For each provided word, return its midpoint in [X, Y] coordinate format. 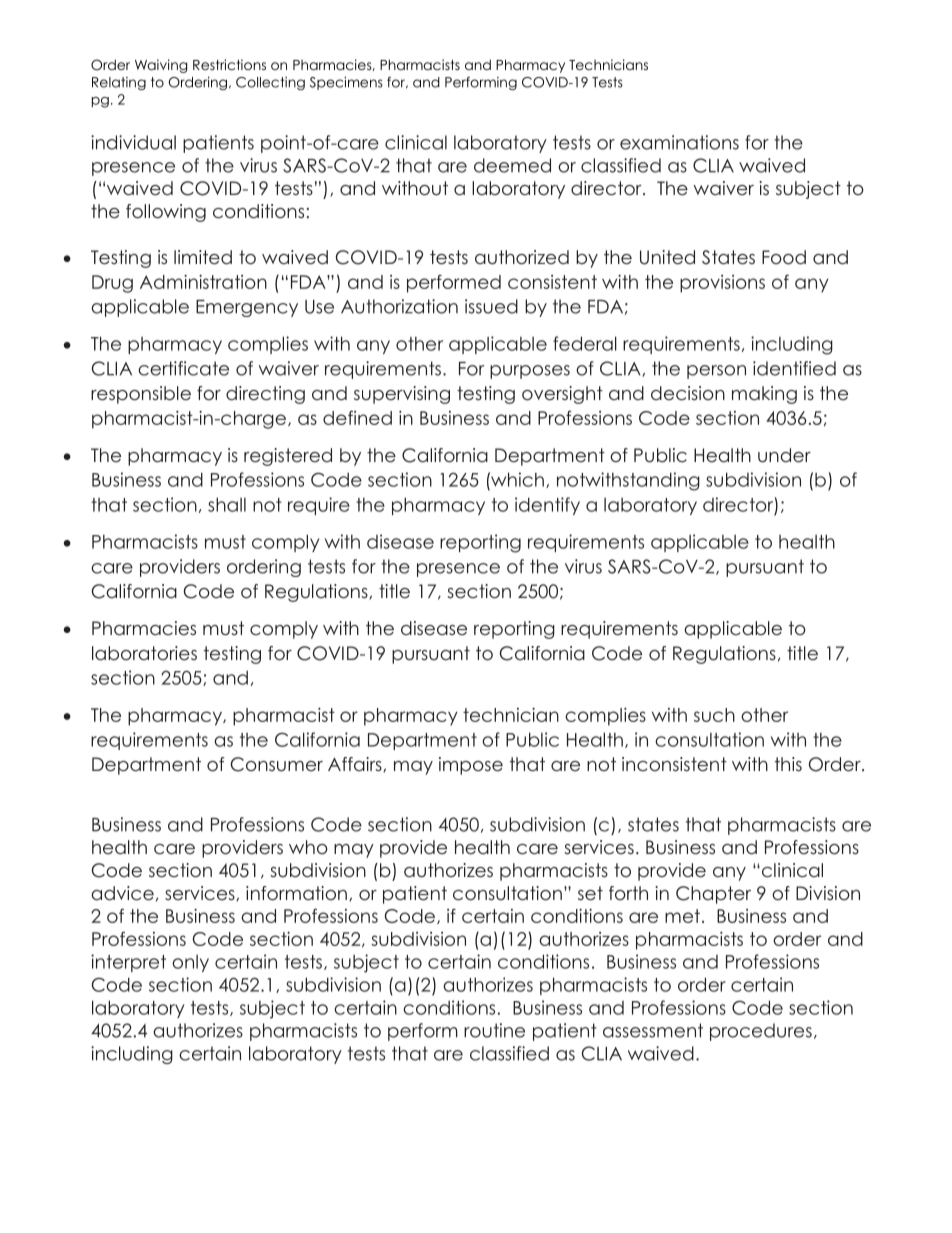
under [784, 455]
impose [471, 766]
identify [547, 506]
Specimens [346, 83]
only [190, 963]
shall [227, 504]
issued [491, 306]
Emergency [247, 308]
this [788, 764]
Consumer [277, 764]
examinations [679, 142]
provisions [722, 284]
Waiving [161, 66]
